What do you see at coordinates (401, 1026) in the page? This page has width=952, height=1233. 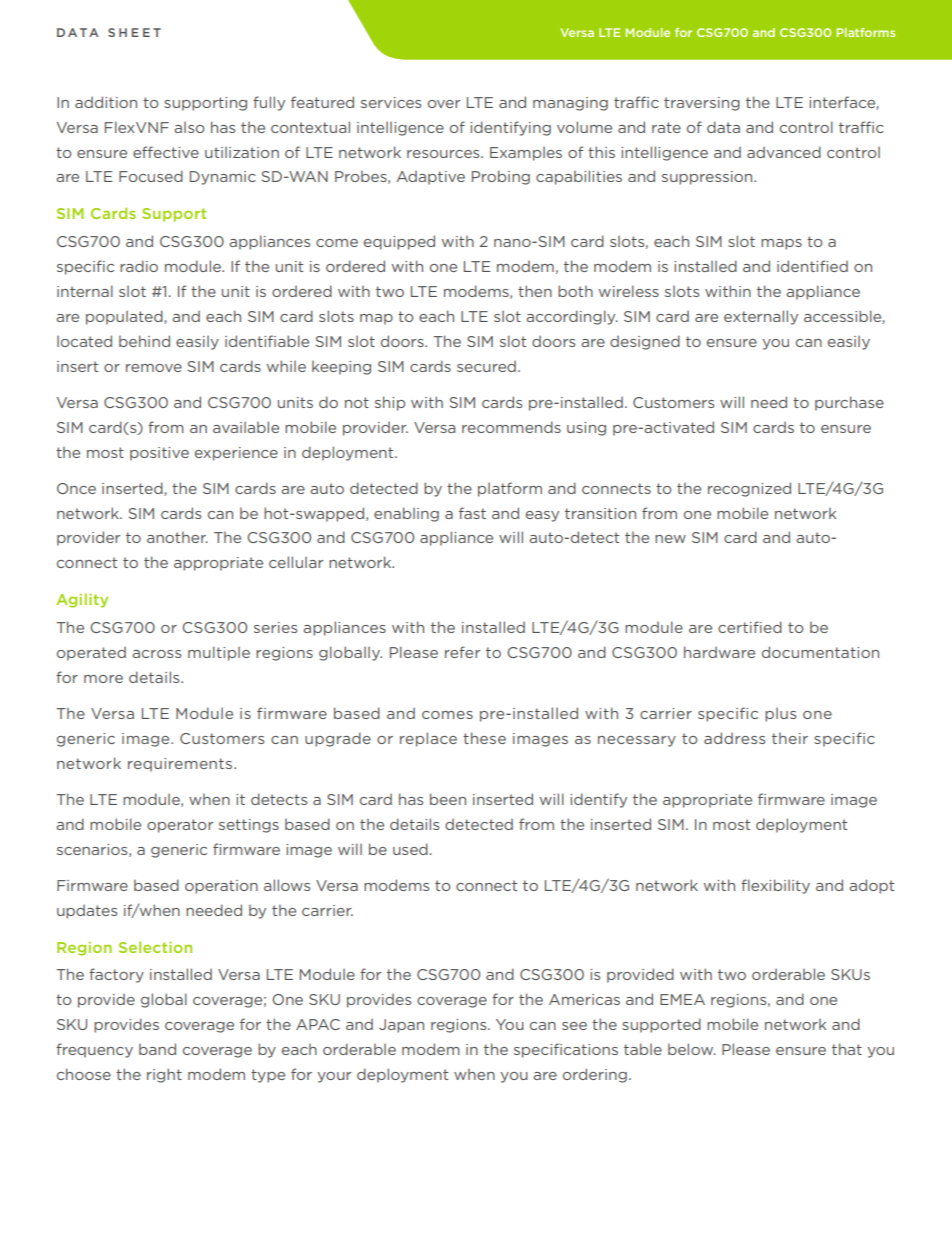 I see `Japan` at bounding box center [401, 1026].
